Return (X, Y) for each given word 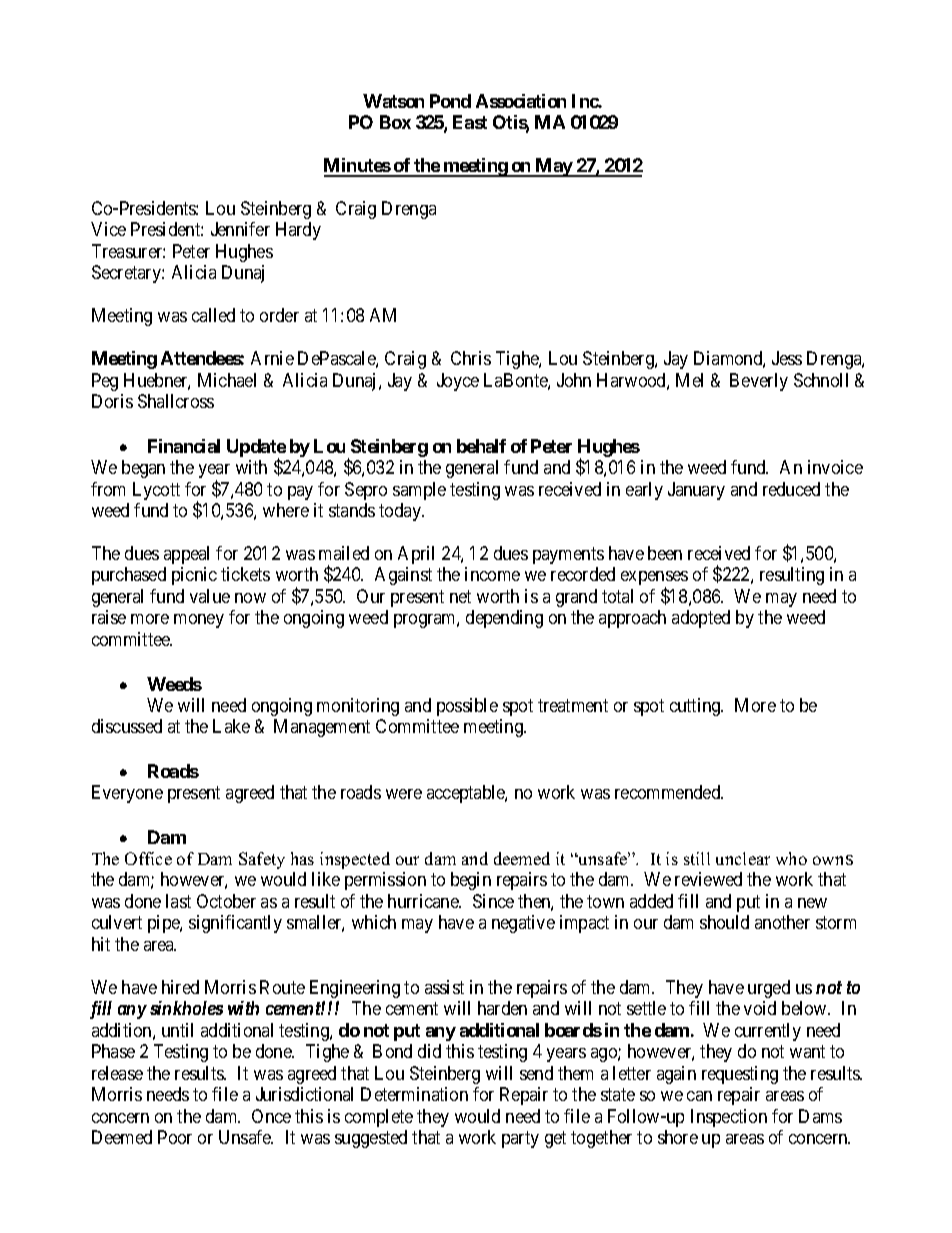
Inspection (729, 1118)
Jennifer (240, 229)
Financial (184, 446)
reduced (791, 489)
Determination (414, 1094)
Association (521, 101)
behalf (481, 446)
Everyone (127, 794)
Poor (175, 1137)
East (470, 122)
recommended (669, 792)
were (404, 794)
